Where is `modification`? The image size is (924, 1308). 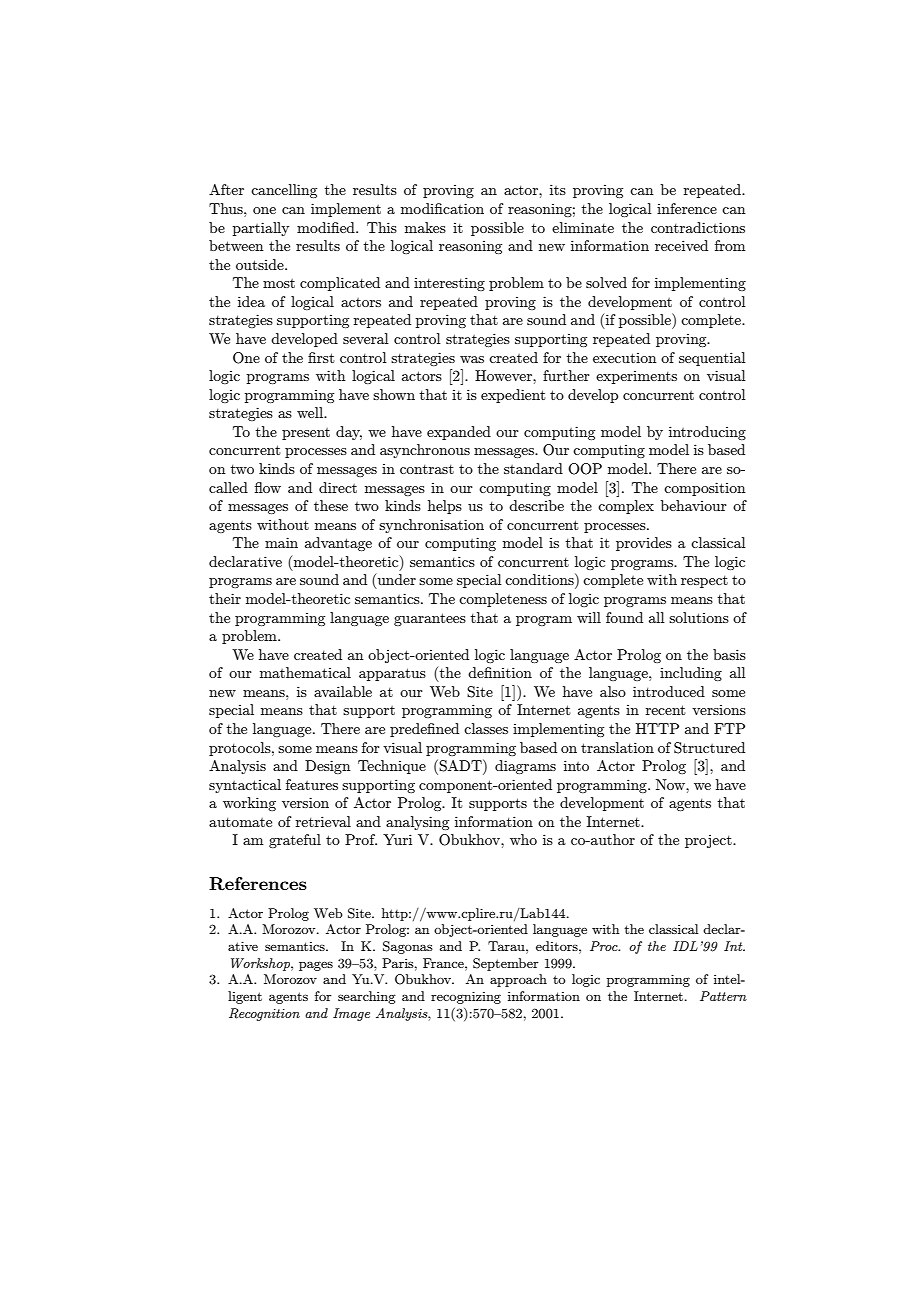 modification is located at coordinates (442, 208).
